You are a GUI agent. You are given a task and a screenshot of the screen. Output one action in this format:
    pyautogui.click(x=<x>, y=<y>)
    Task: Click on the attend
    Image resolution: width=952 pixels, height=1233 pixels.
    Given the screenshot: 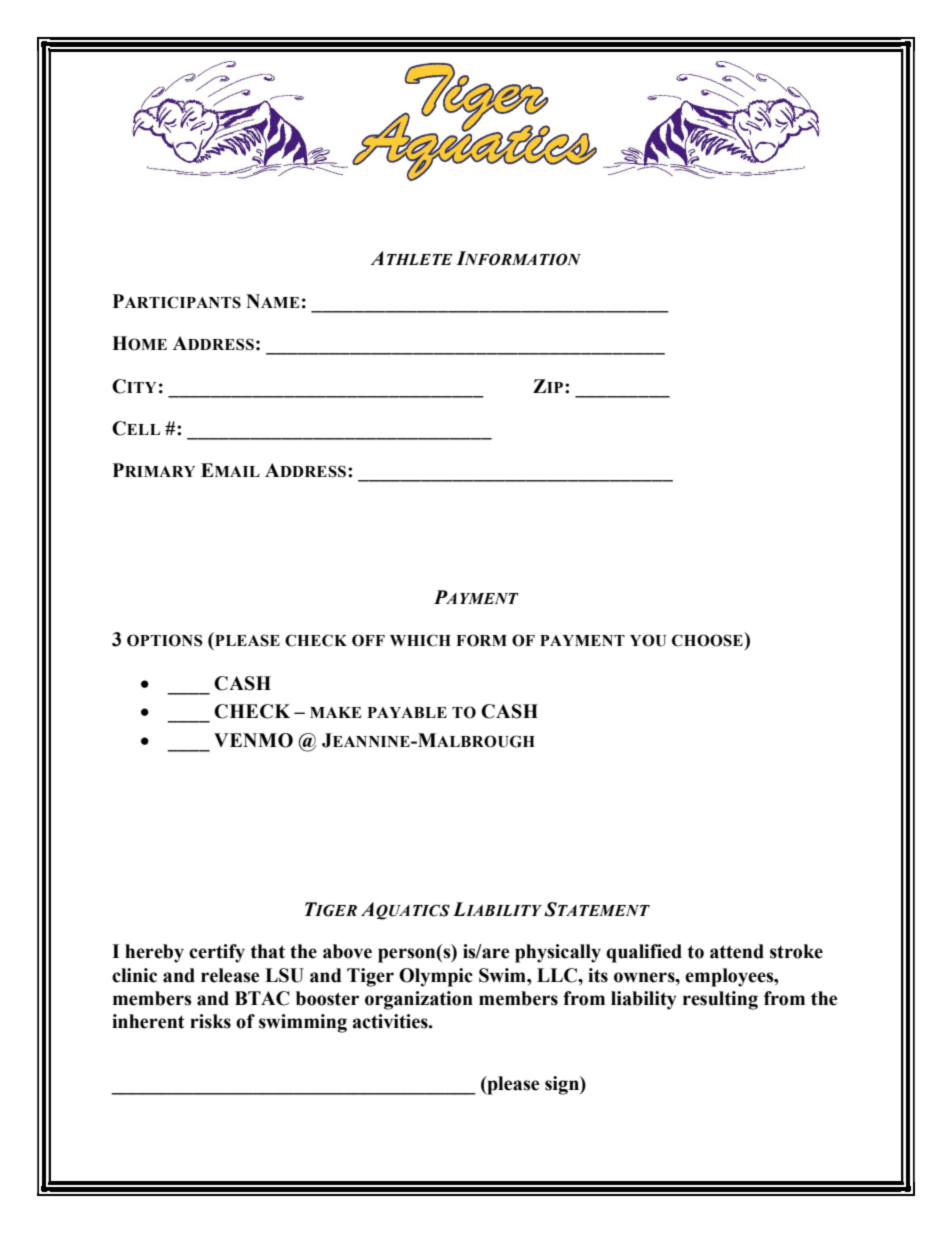 What is the action you would take?
    pyautogui.click(x=737, y=951)
